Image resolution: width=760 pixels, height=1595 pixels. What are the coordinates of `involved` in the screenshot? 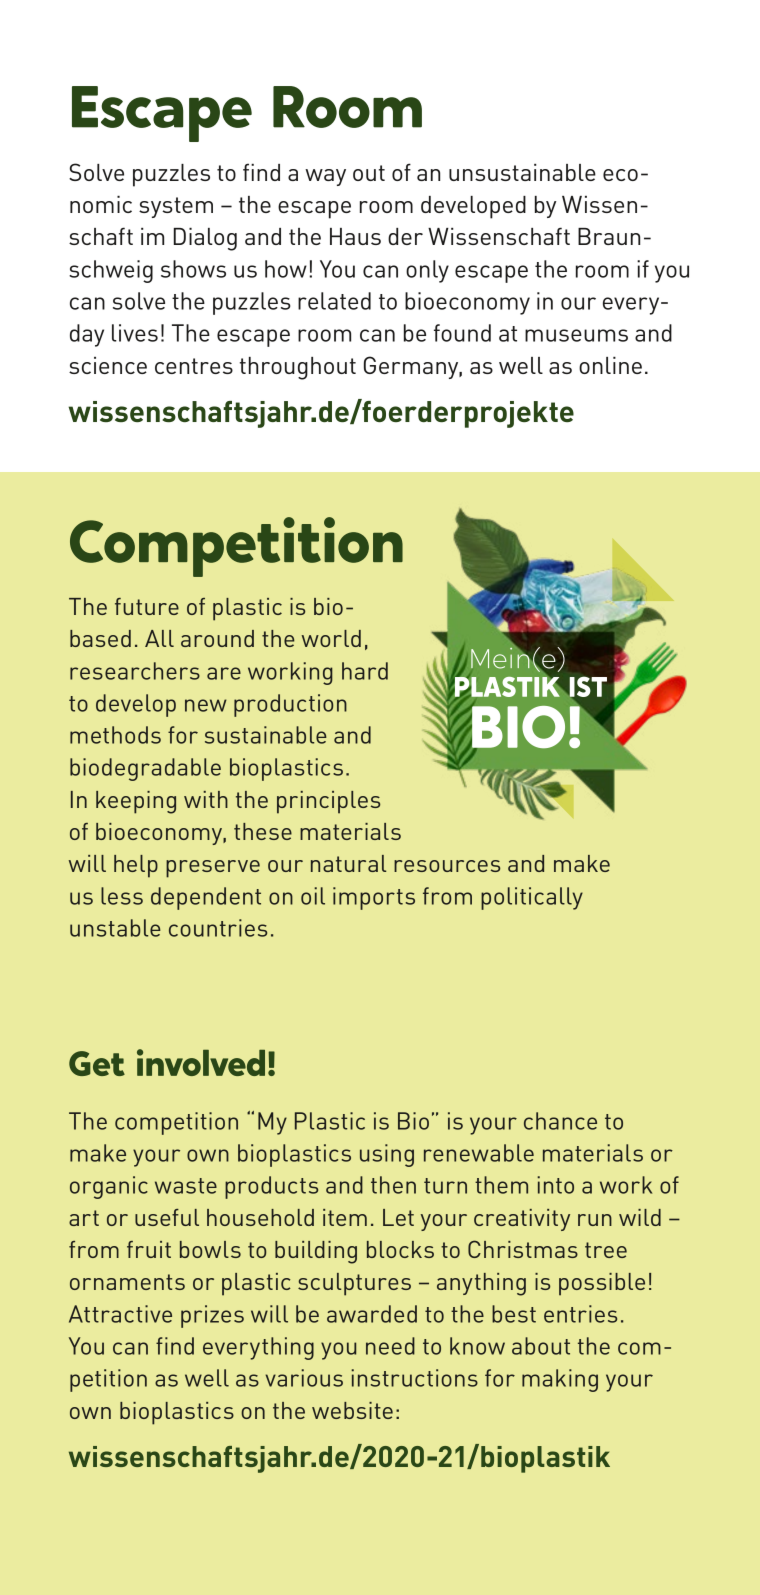 It's located at (201, 1062).
